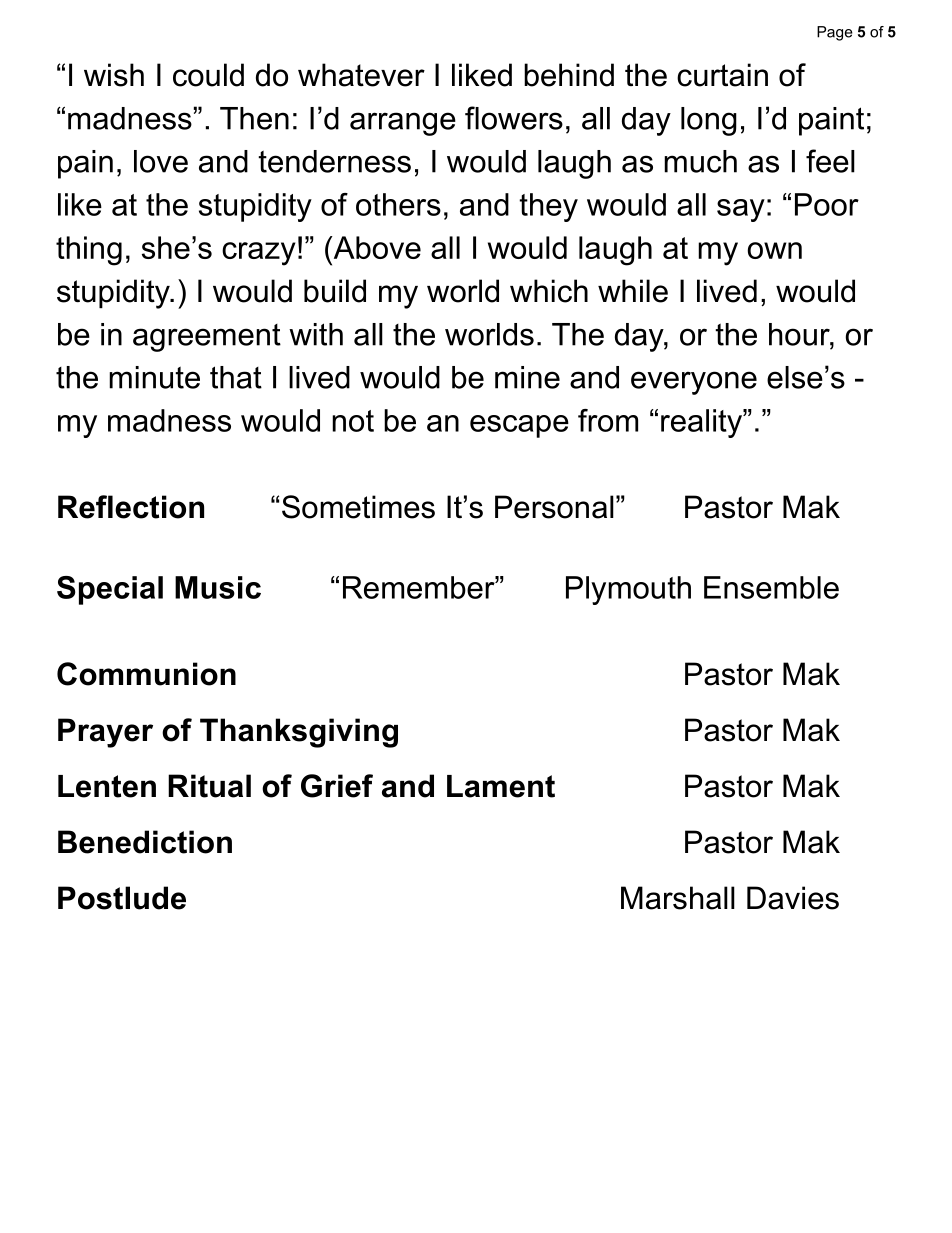 This page has height=1233, width=952. I want to click on reality, so click(702, 423).
